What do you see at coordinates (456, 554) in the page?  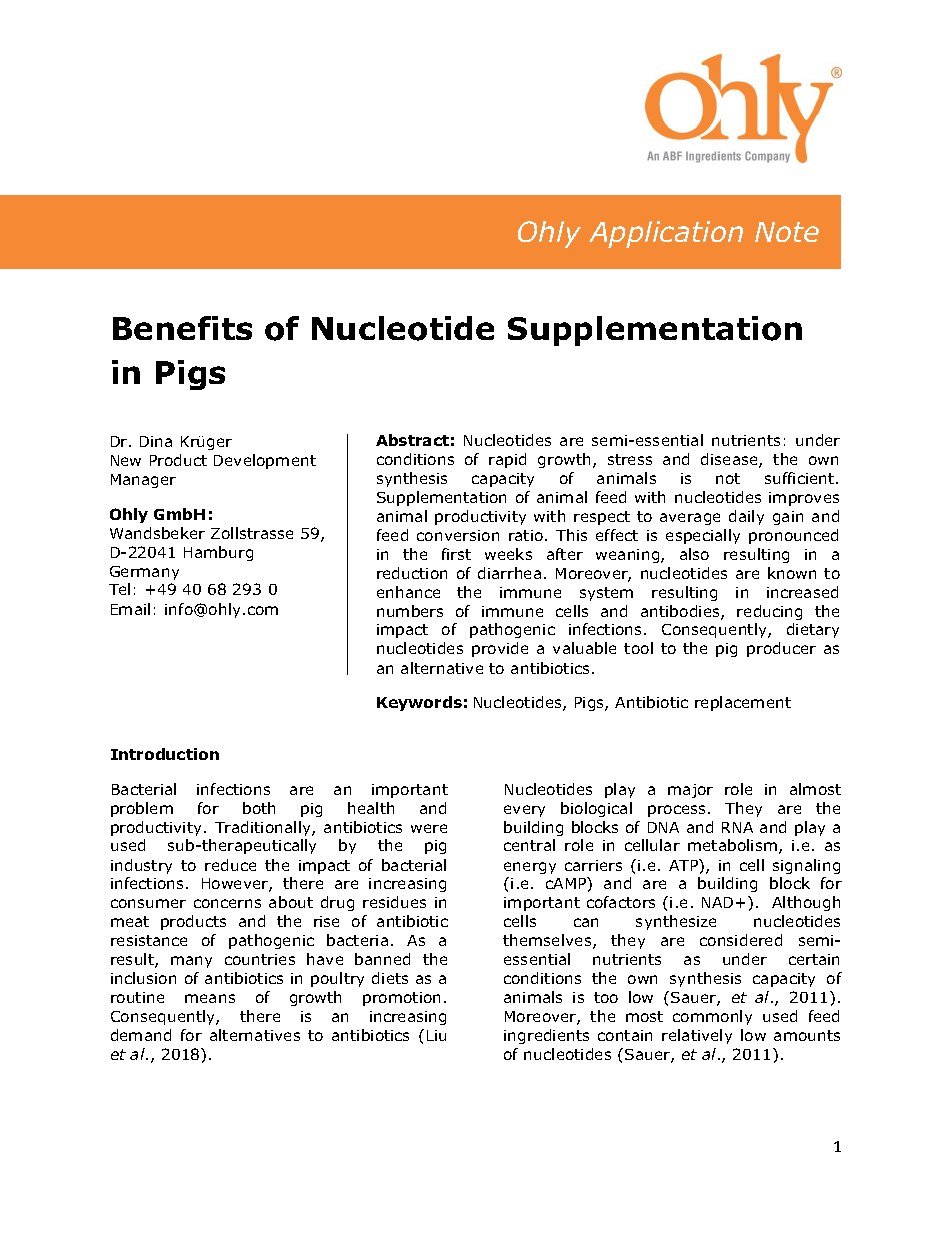 I see `first` at bounding box center [456, 554].
